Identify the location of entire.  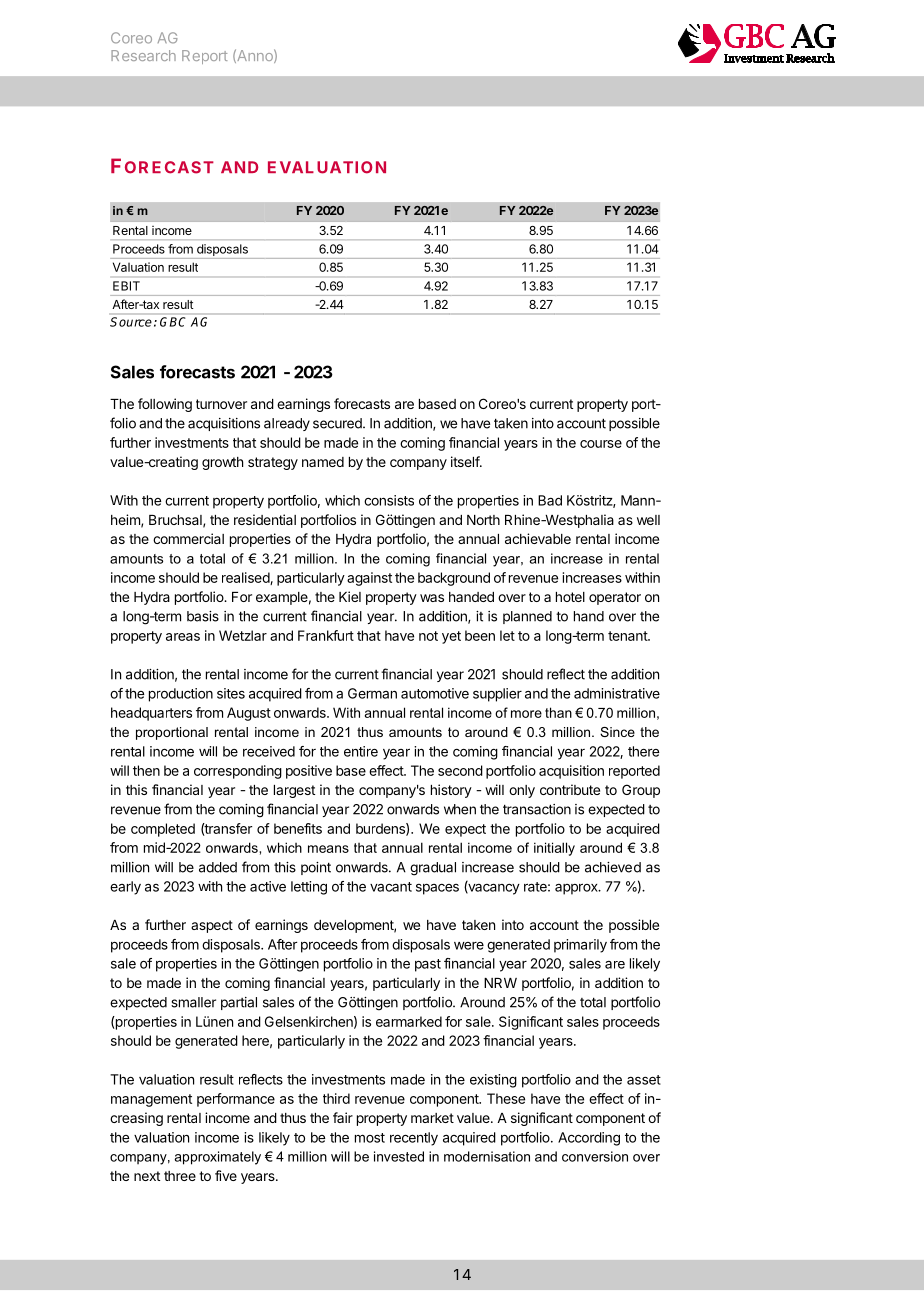
(361, 751).
